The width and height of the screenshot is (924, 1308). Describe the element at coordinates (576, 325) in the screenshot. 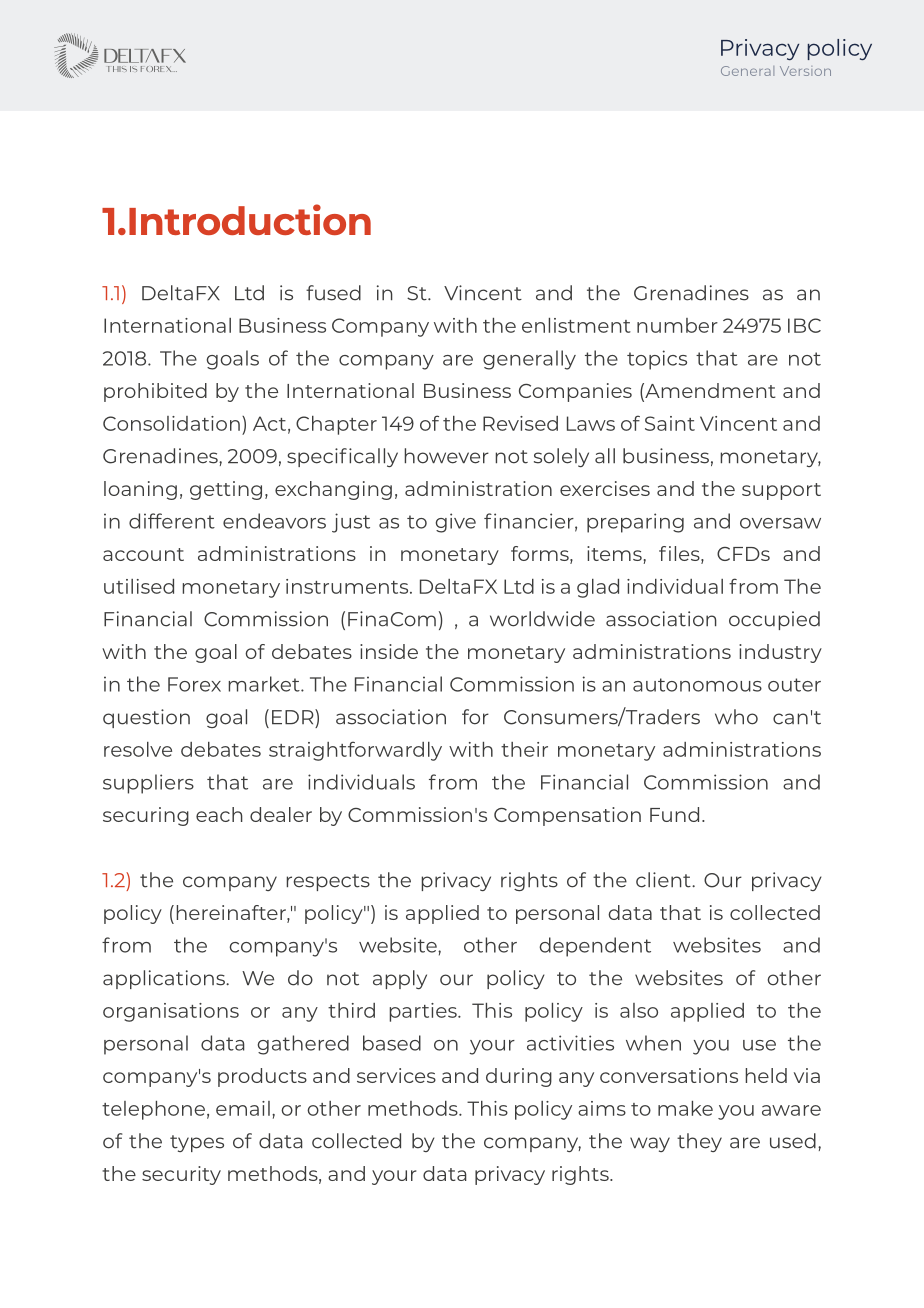

I see `enlistment` at that location.
